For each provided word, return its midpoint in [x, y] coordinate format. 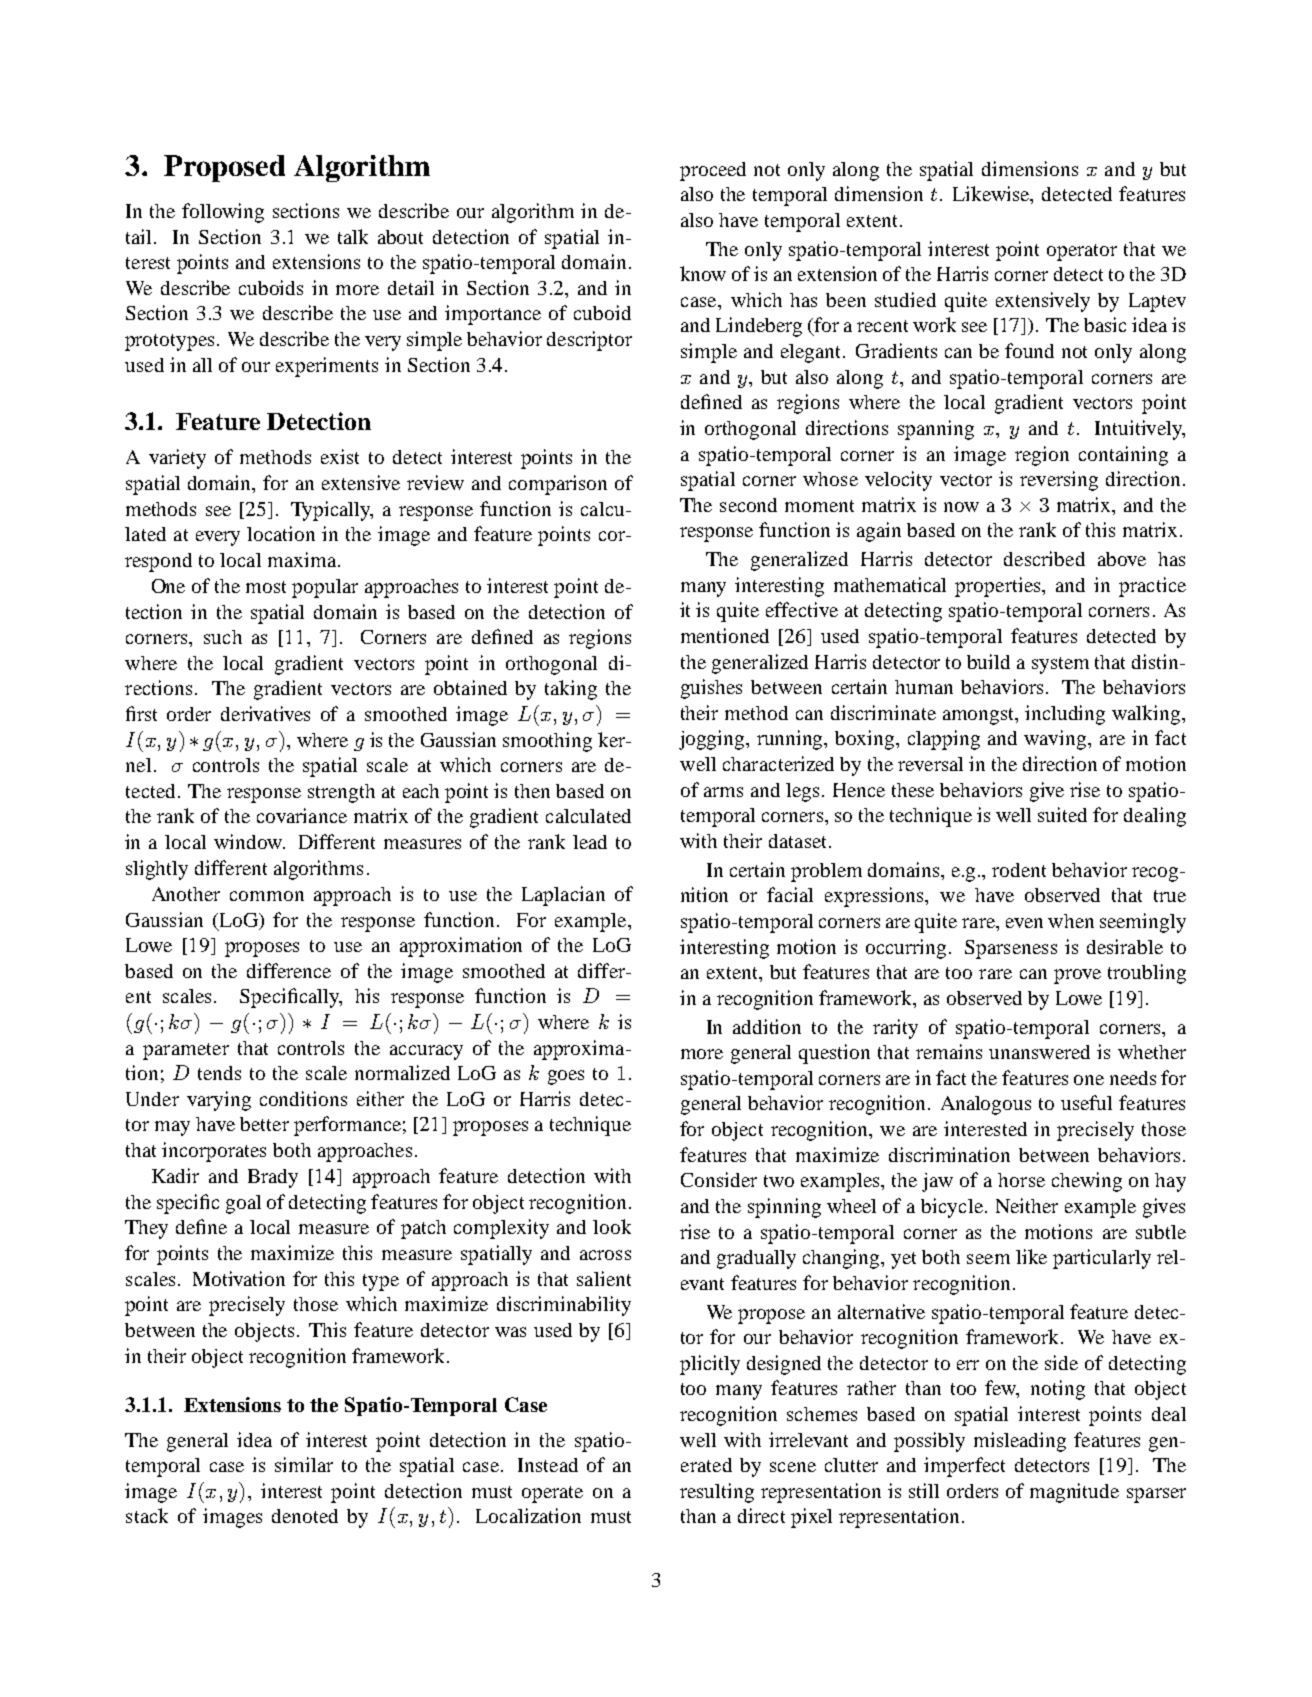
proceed [713, 171]
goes [566, 1077]
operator [1082, 252]
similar [304, 1464]
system [1060, 665]
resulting [717, 1493]
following [223, 213]
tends [219, 1073]
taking [571, 690]
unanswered [1039, 1052]
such [223, 637]
